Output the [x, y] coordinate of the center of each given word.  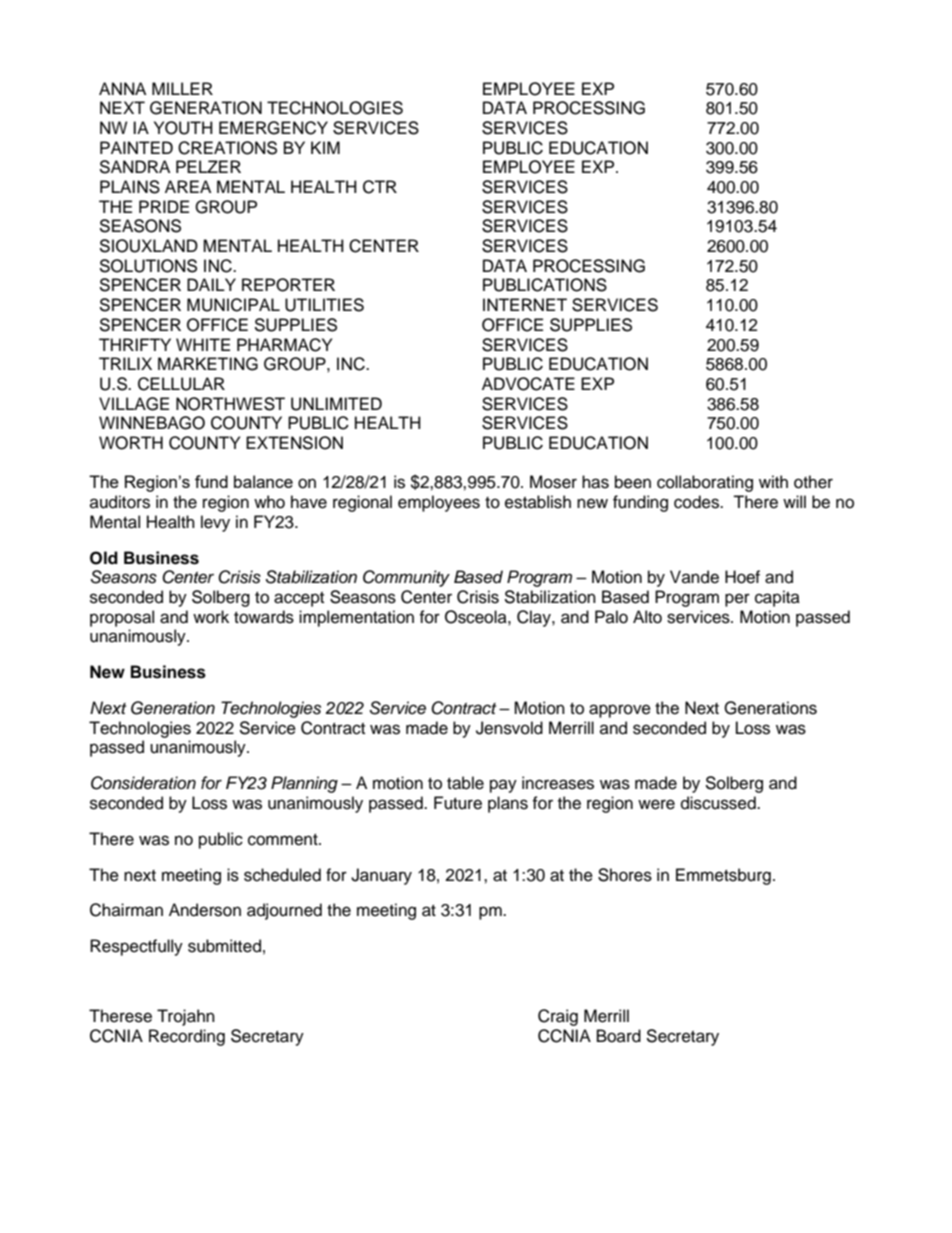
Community [406, 578]
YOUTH [183, 128]
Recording [187, 1037]
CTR [380, 187]
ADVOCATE [528, 384]
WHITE [203, 344]
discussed [719, 803]
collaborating [705, 483]
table [465, 783]
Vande [694, 577]
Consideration [143, 783]
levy [215, 523]
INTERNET [525, 304]
